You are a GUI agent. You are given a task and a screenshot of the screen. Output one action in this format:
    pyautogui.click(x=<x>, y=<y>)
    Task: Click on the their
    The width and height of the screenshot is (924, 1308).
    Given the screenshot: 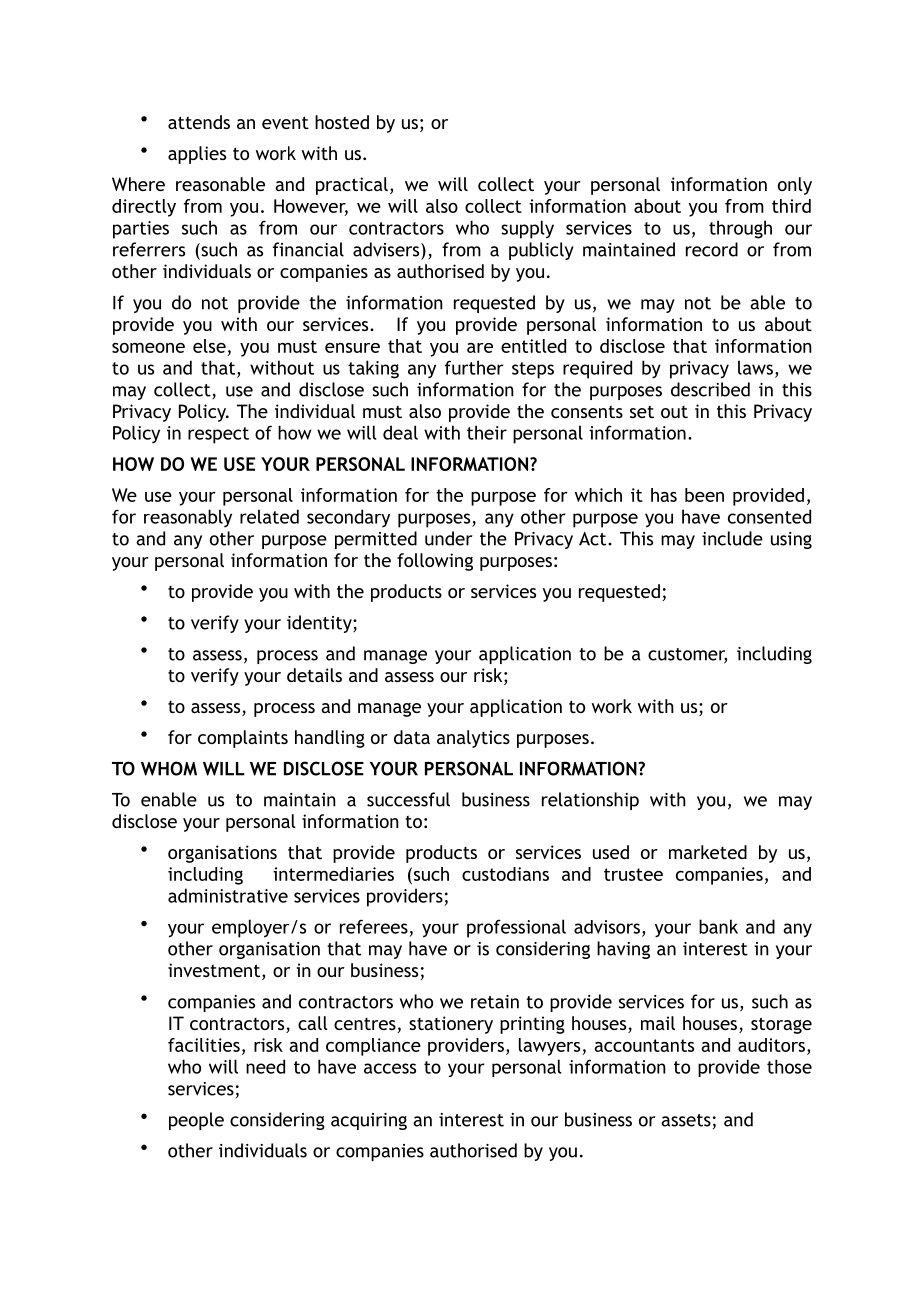 What is the action you would take?
    pyautogui.click(x=487, y=432)
